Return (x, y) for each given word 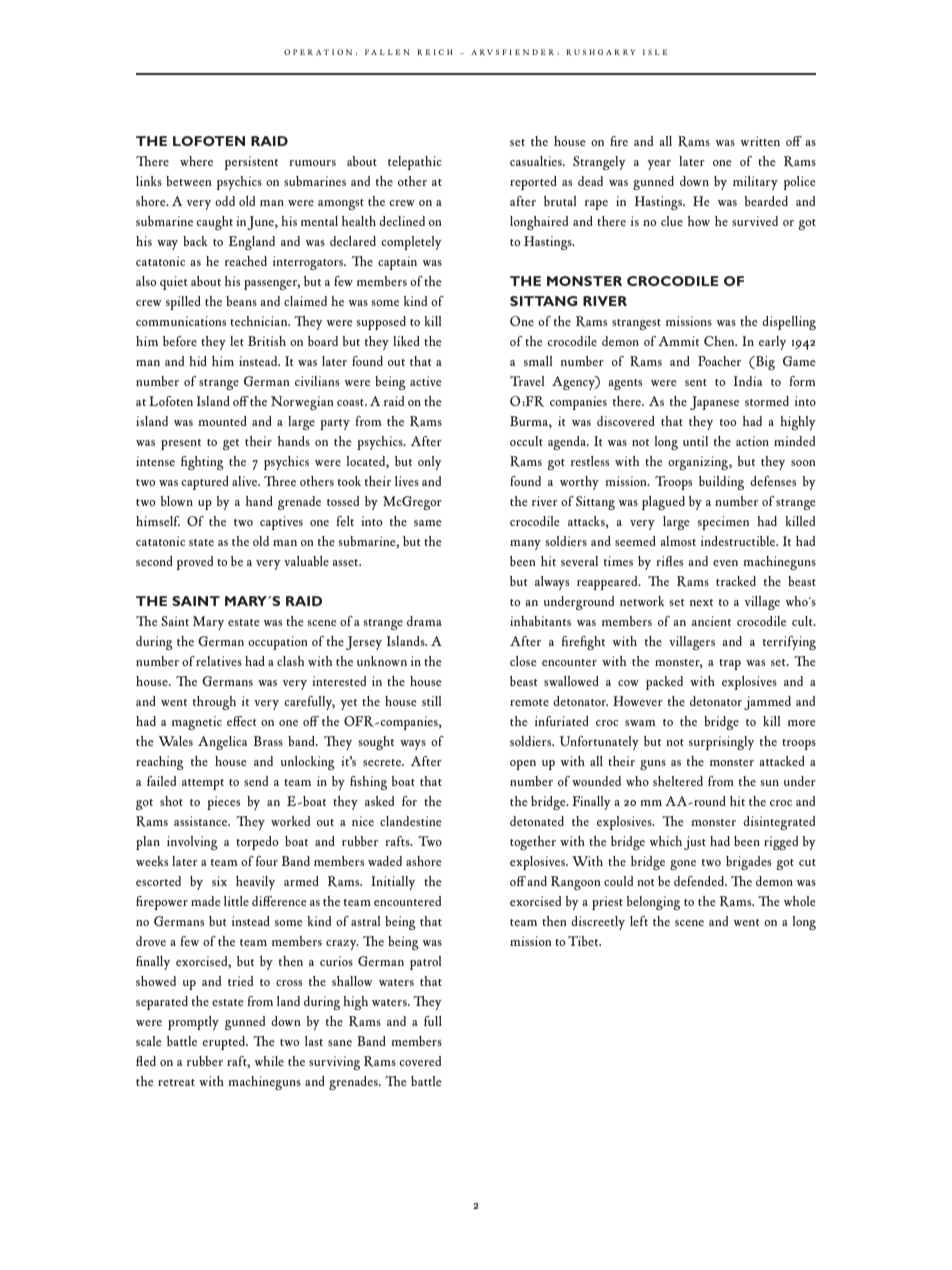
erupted (224, 1043)
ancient (711, 621)
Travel (527, 381)
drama (424, 621)
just (695, 843)
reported (533, 183)
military (755, 183)
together (533, 843)
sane (340, 1043)
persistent (251, 163)
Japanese (714, 403)
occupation (277, 643)
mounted (222, 421)
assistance (202, 821)
